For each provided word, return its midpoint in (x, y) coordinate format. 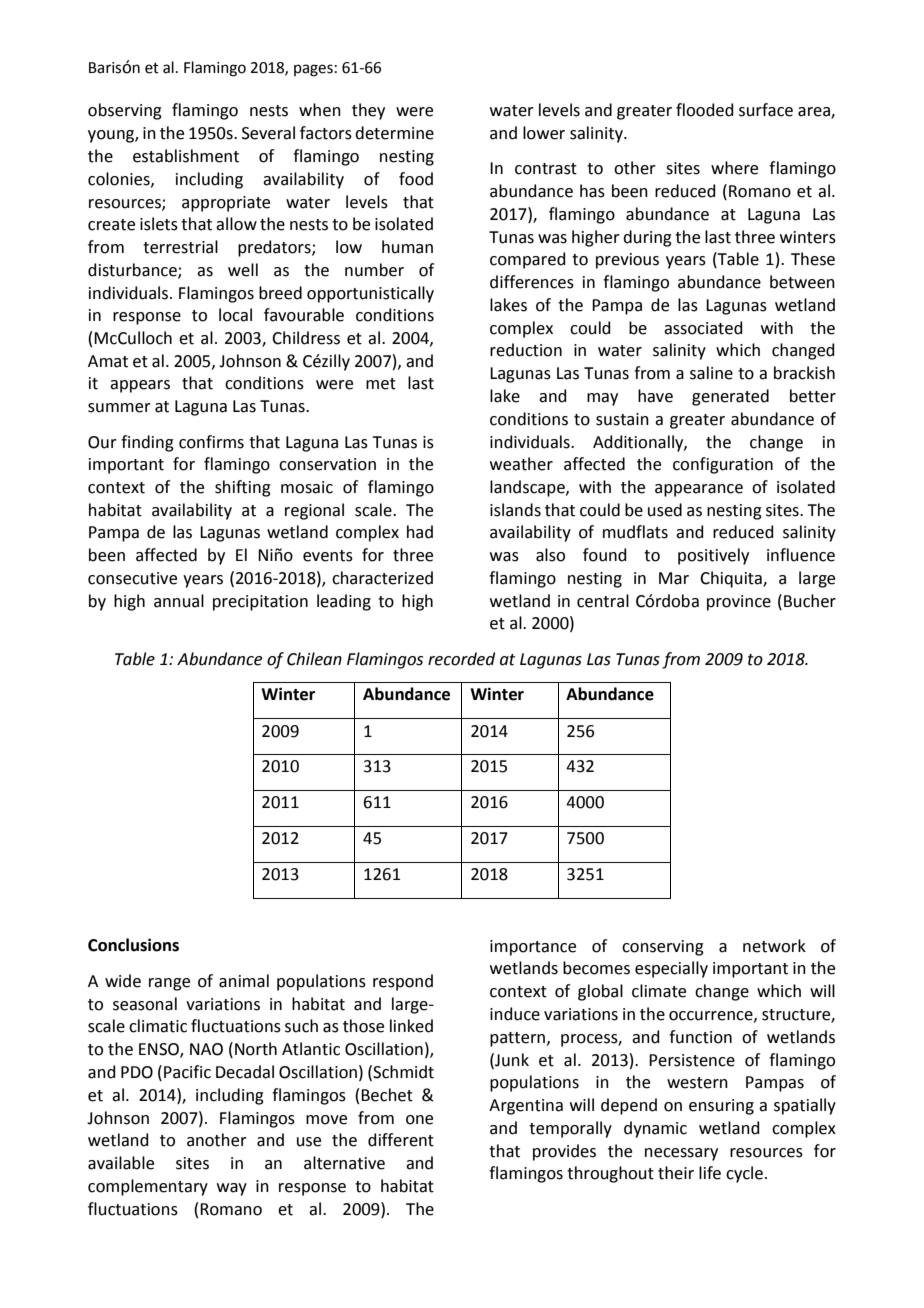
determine (394, 133)
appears (140, 386)
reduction (526, 350)
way (232, 1189)
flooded (705, 110)
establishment (186, 156)
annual (179, 601)
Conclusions (133, 945)
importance (533, 948)
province (739, 603)
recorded (461, 659)
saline (711, 373)
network (774, 946)
